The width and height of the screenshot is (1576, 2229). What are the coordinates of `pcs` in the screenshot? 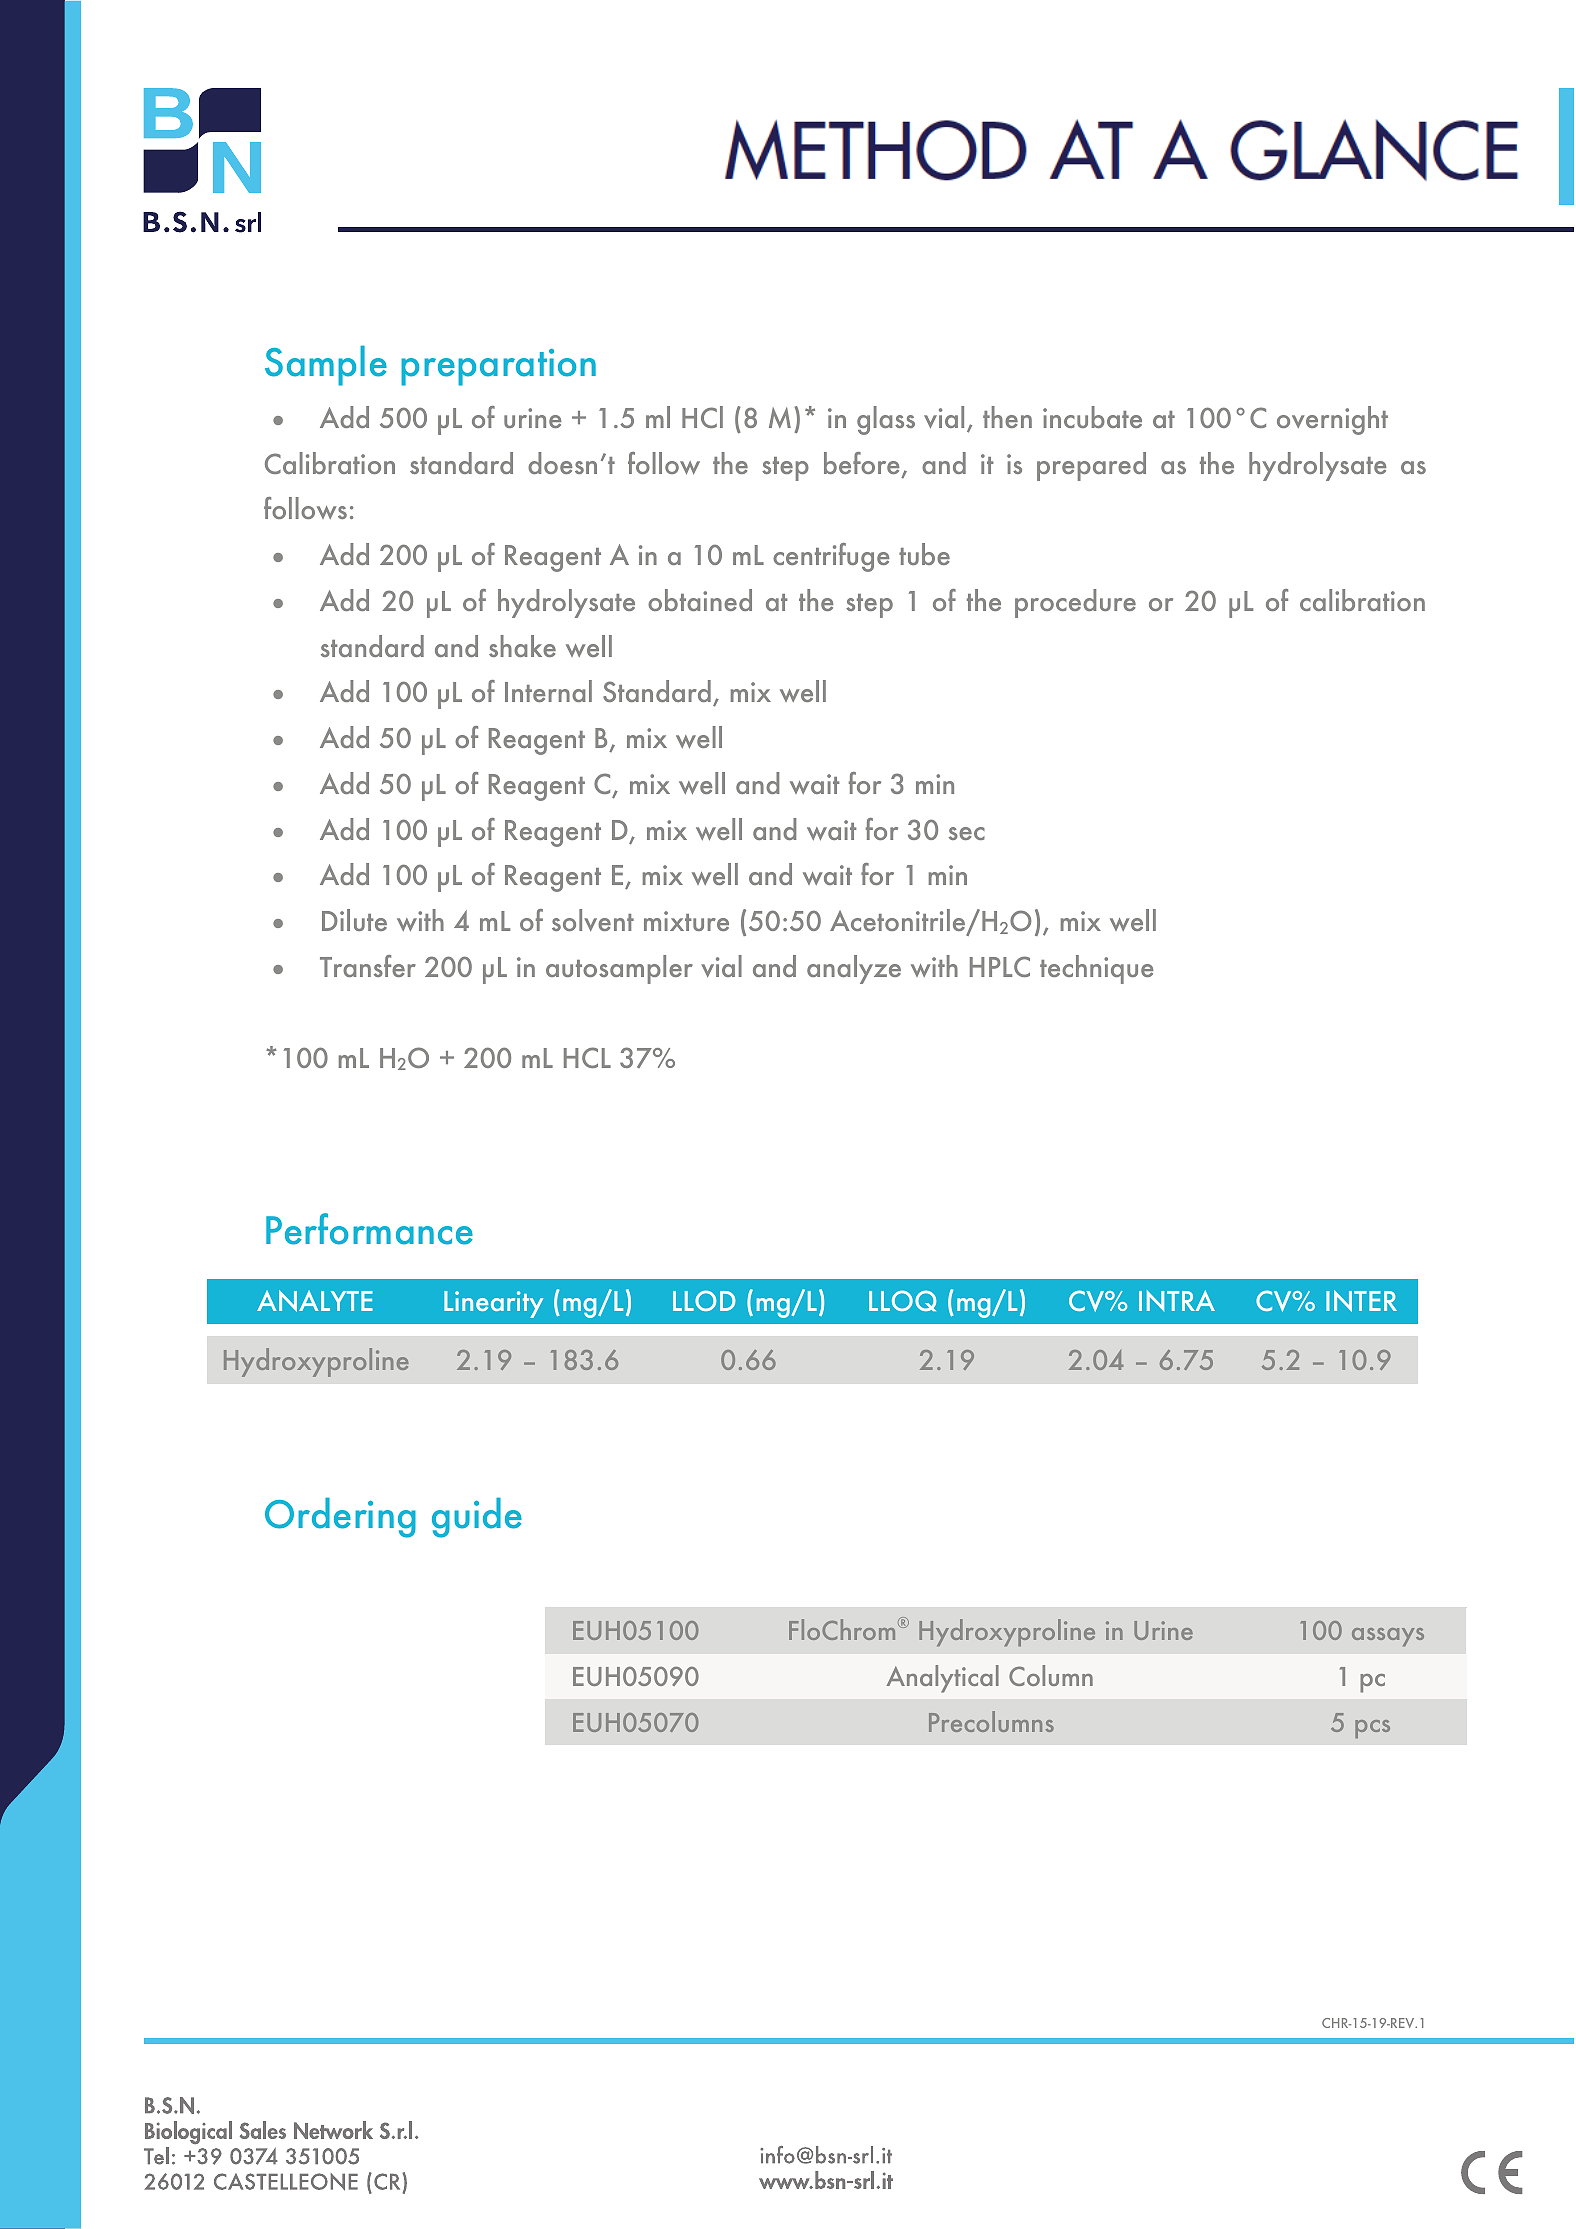 It's located at (1372, 1729).
